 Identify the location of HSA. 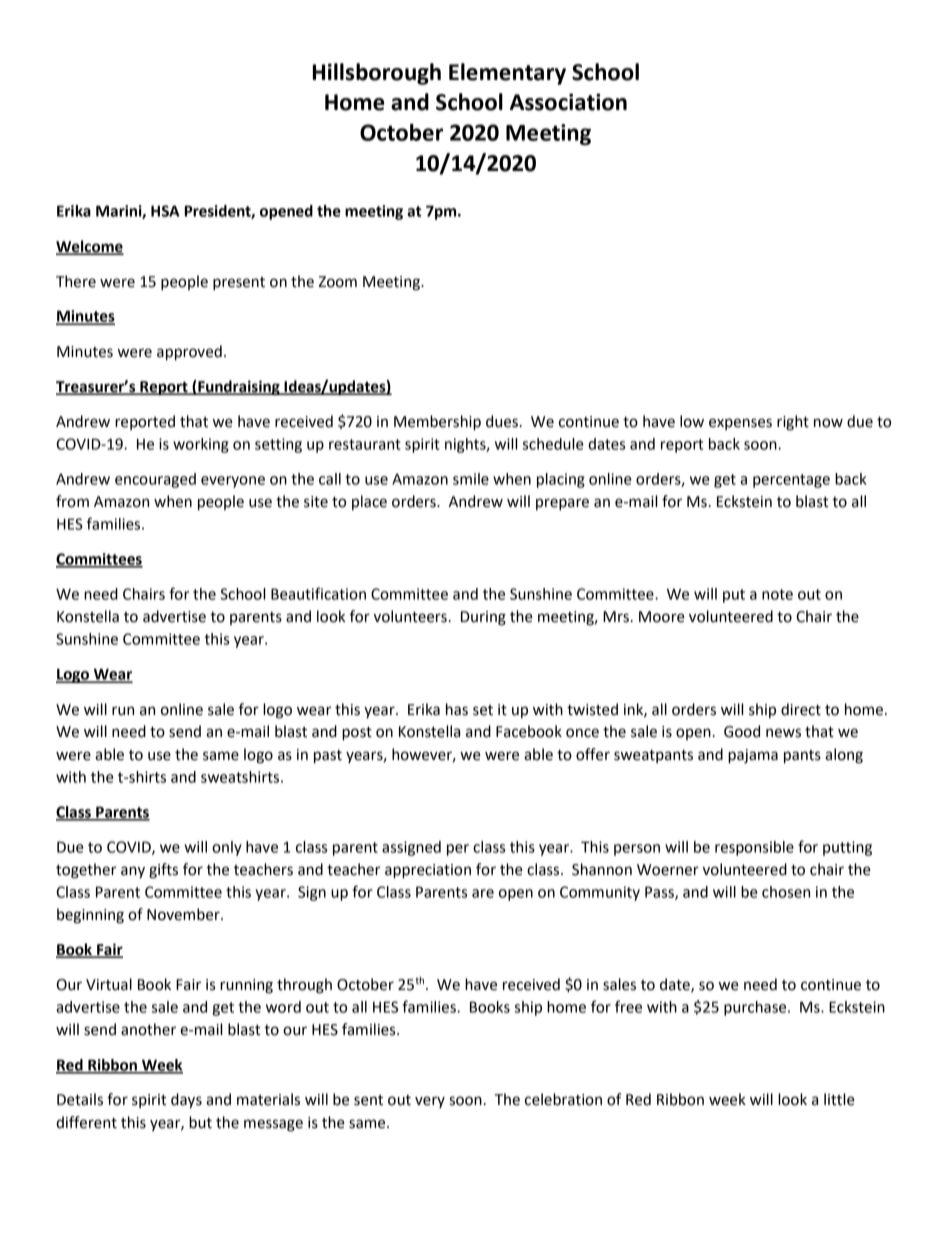
(165, 211).
